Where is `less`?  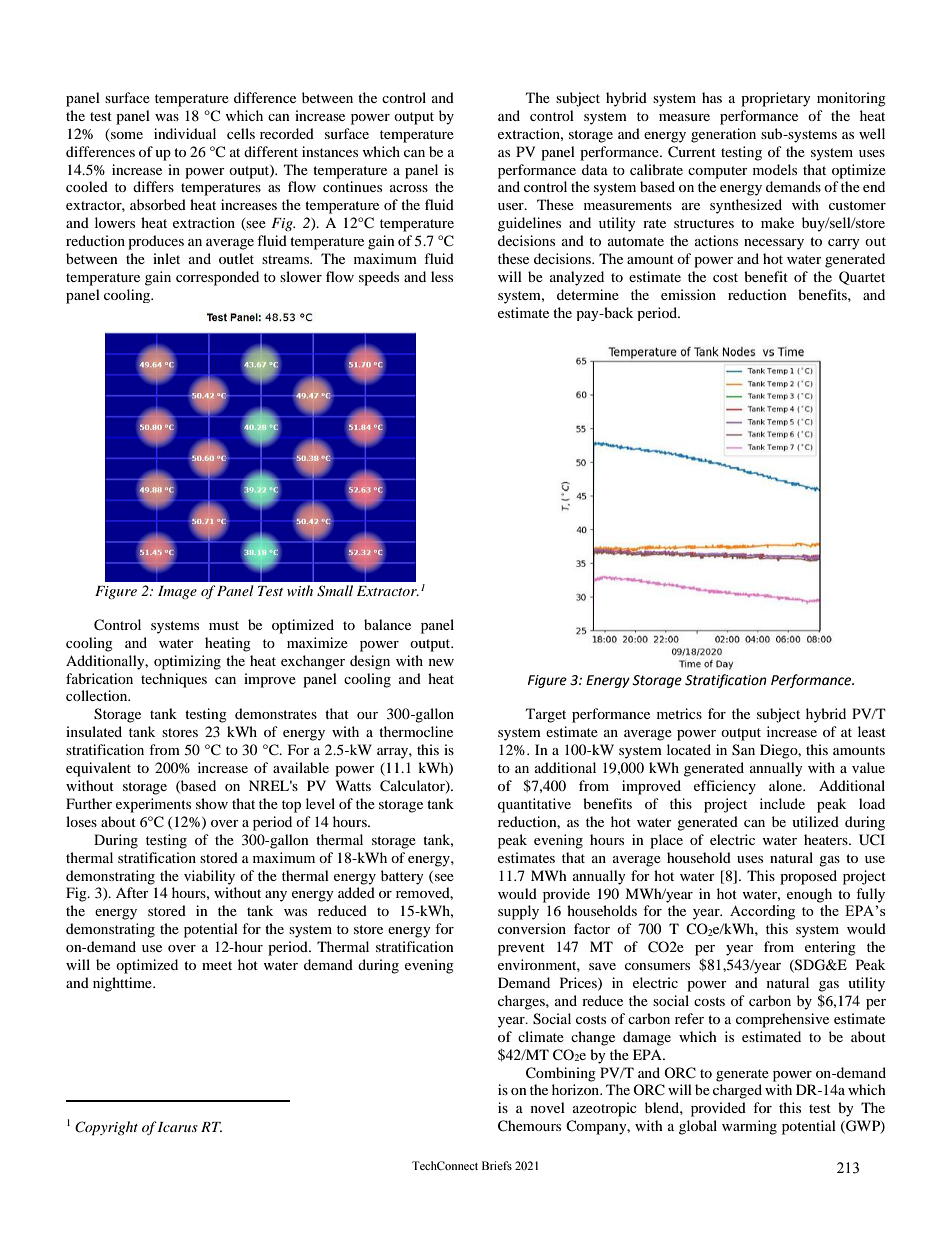
less is located at coordinates (442, 276).
